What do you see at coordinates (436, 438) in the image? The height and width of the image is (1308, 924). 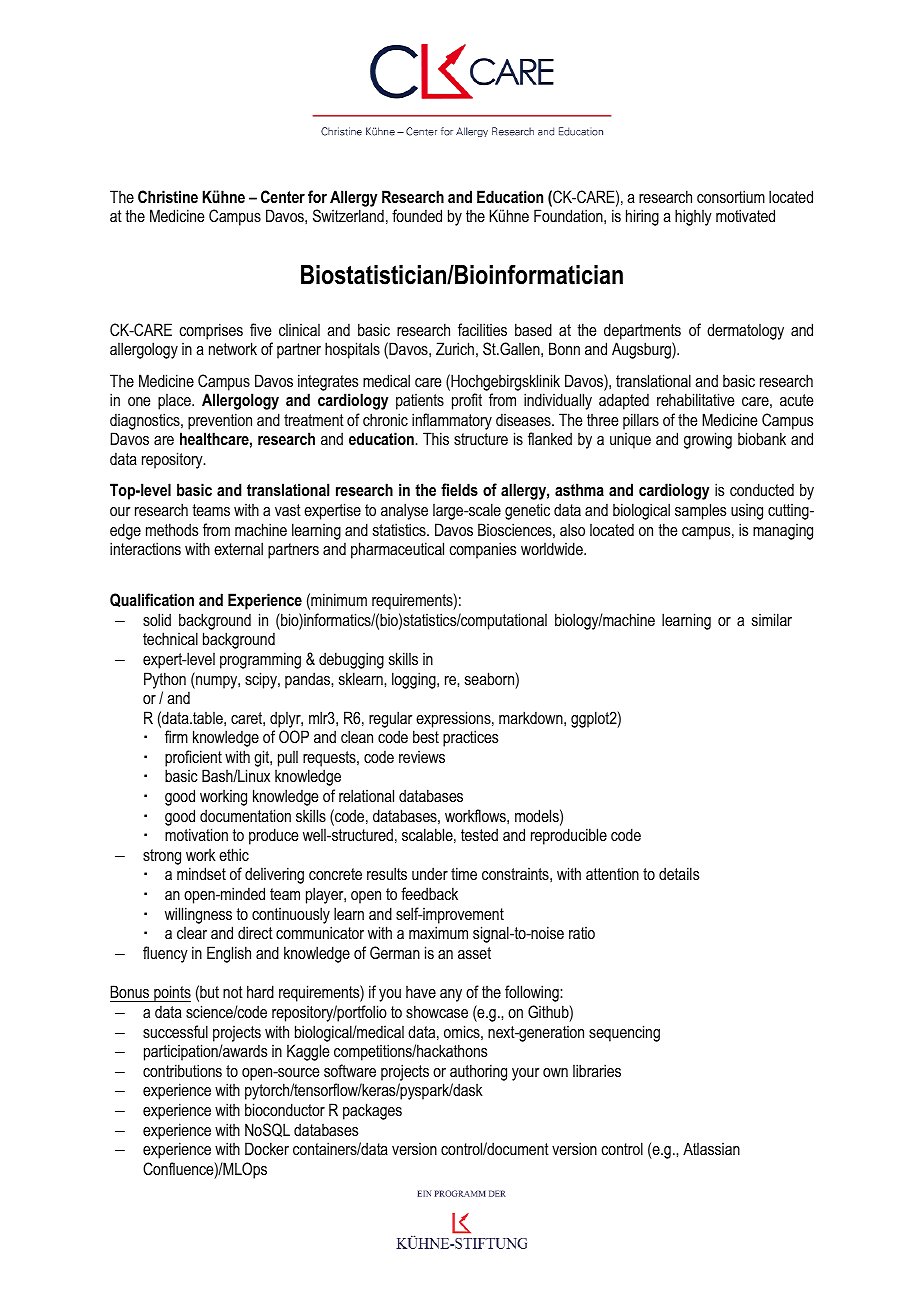 I see `This` at bounding box center [436, 438].
